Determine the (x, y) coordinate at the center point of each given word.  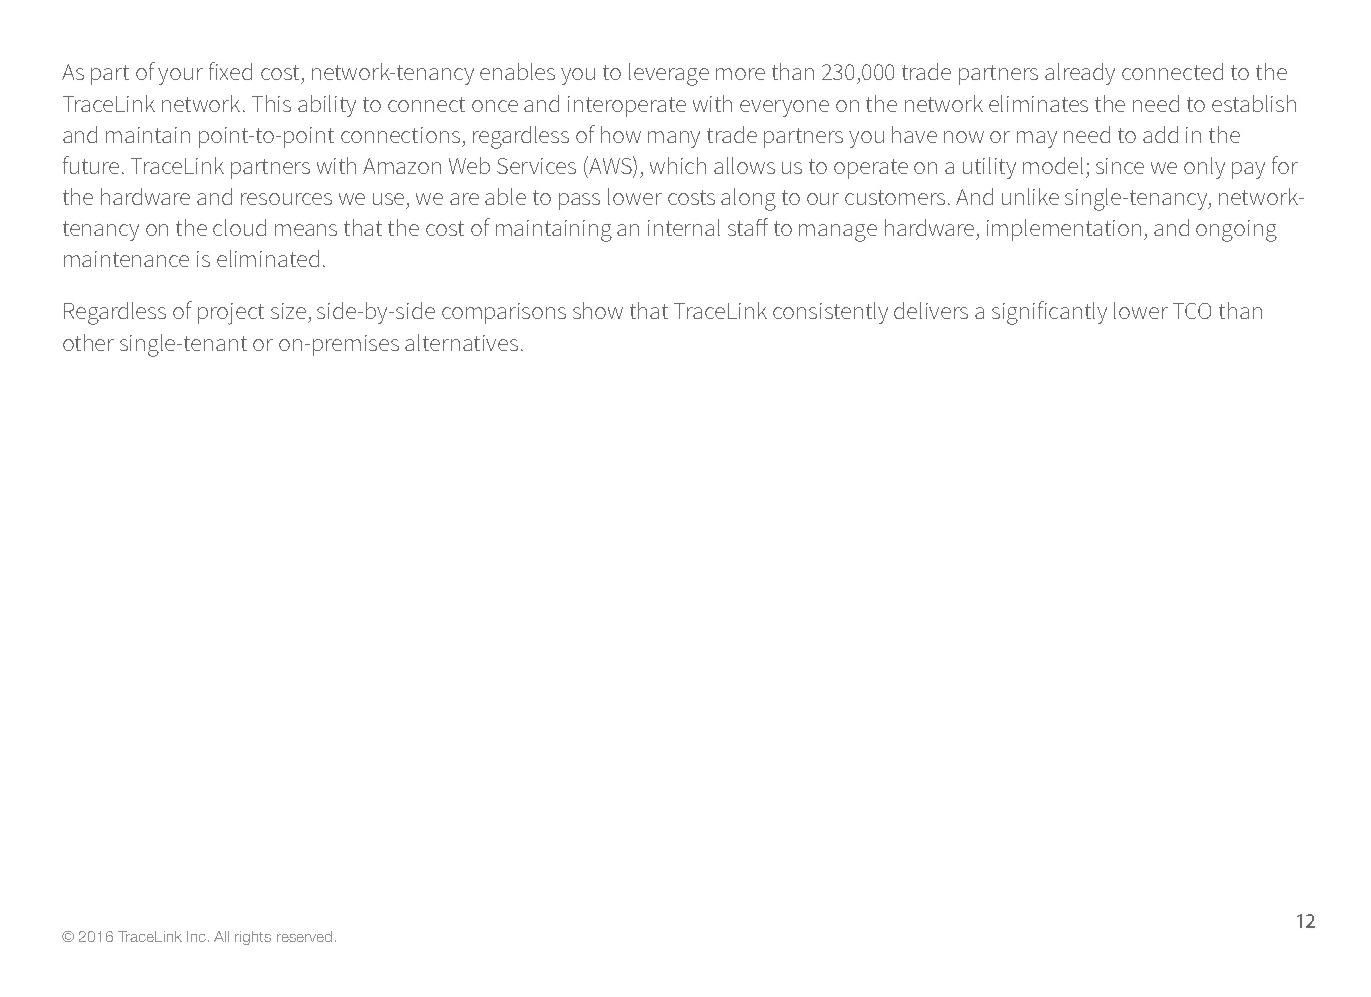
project (231, 314)
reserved (304, 936)
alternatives (461, 342)
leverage (669, 74)
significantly (1049, 313)
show (598, 310)
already (1080, 74)
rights (253, 938)
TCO (1192, 311)
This (271, 103)
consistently (830, 313)
